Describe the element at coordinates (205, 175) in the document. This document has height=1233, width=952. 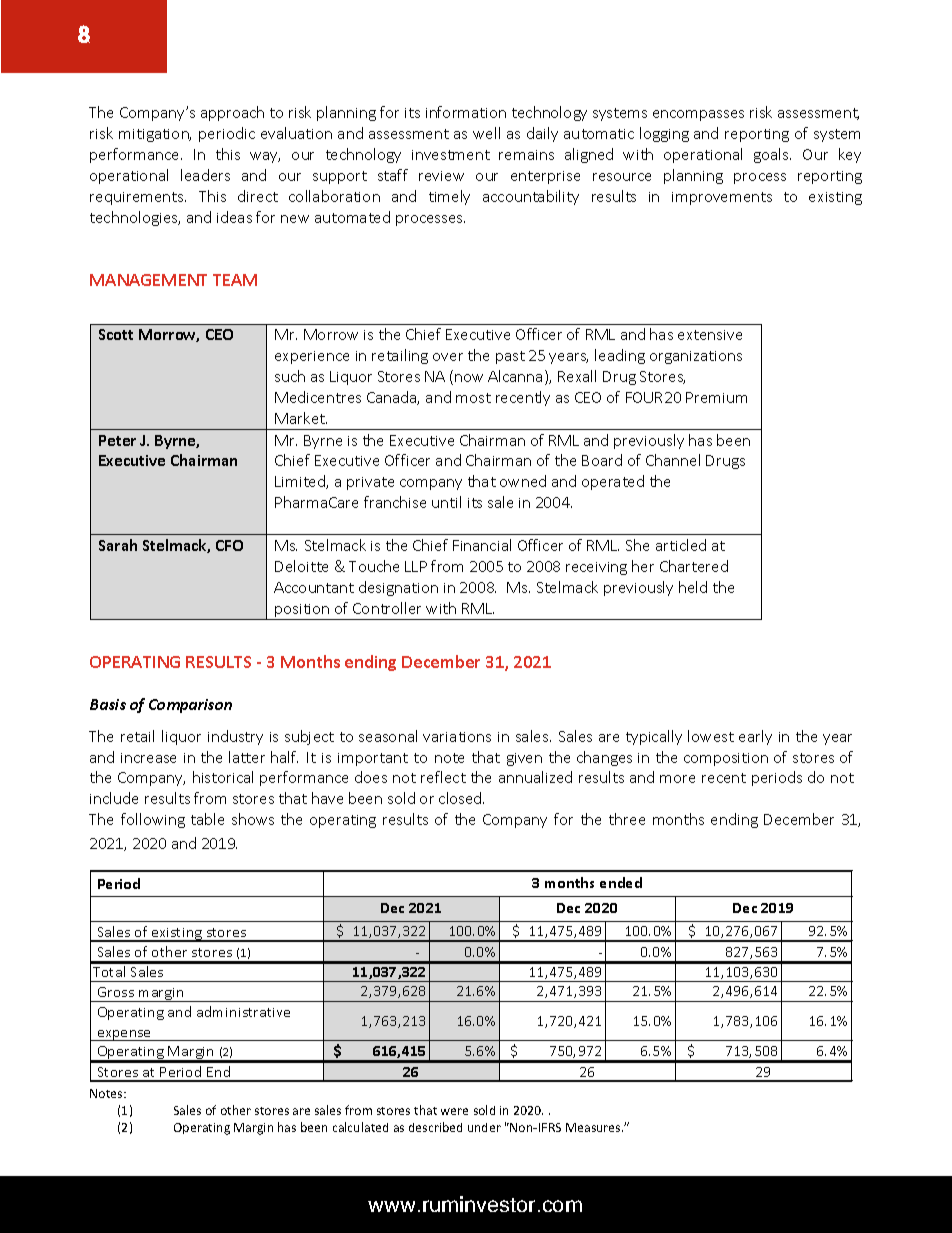
I see `leaders` at that location.
